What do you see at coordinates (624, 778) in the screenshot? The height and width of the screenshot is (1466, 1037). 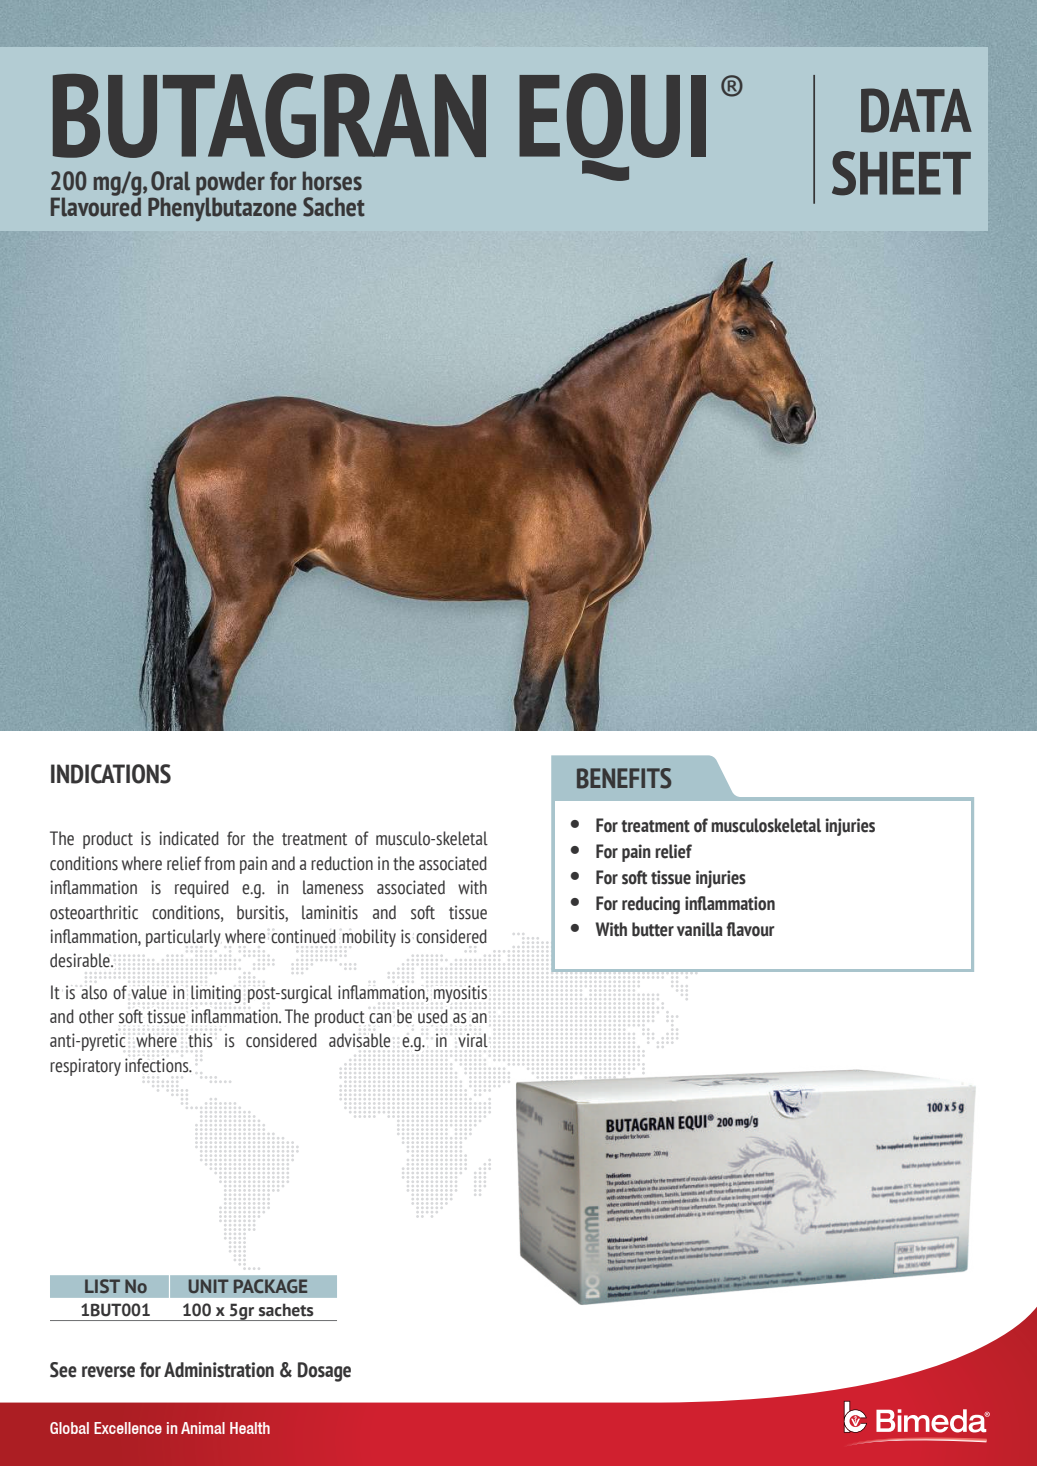 I see `BENEFITS` at bounding box center [624, 778].
